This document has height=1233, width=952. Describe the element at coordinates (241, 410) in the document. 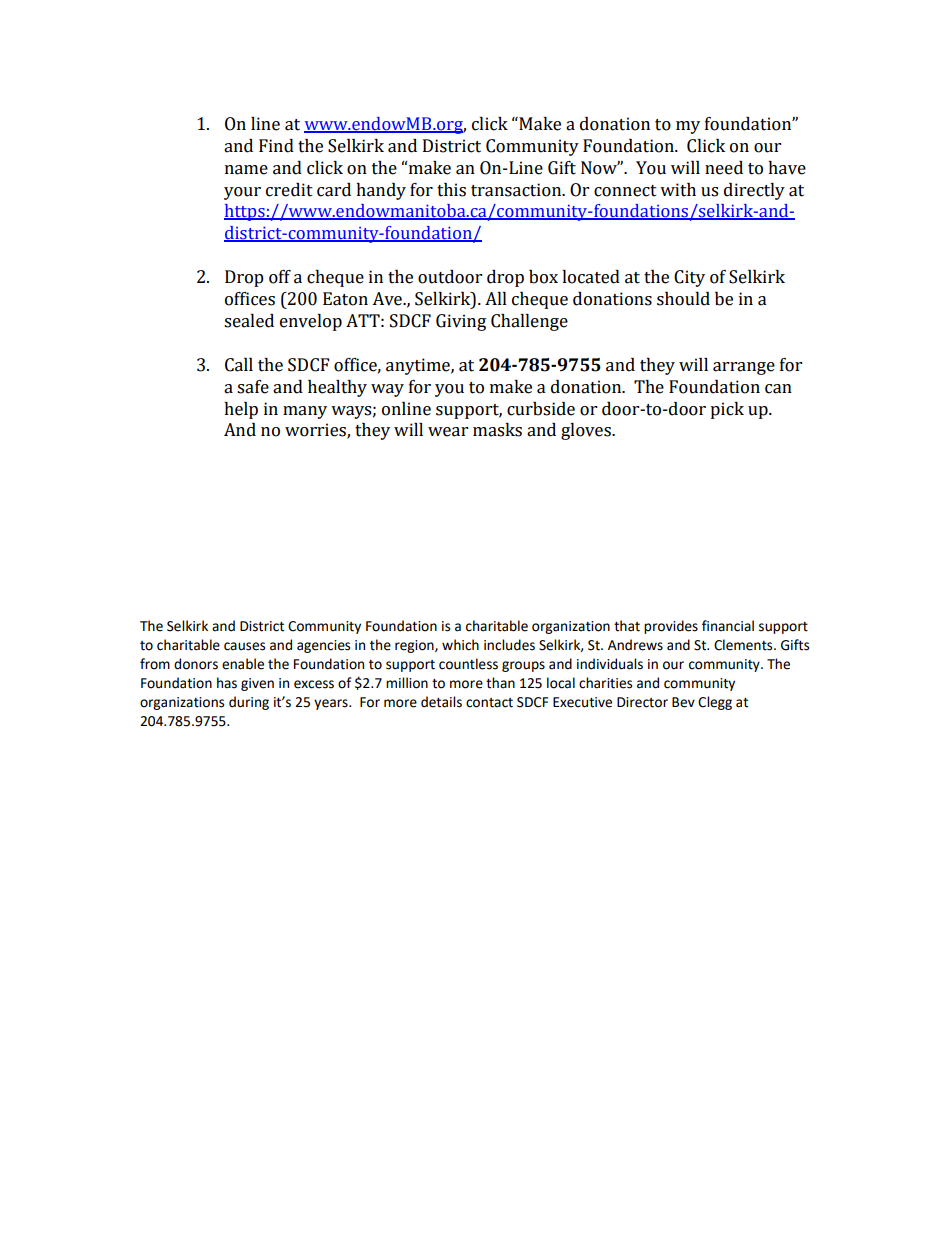

I see `help` at that location.
